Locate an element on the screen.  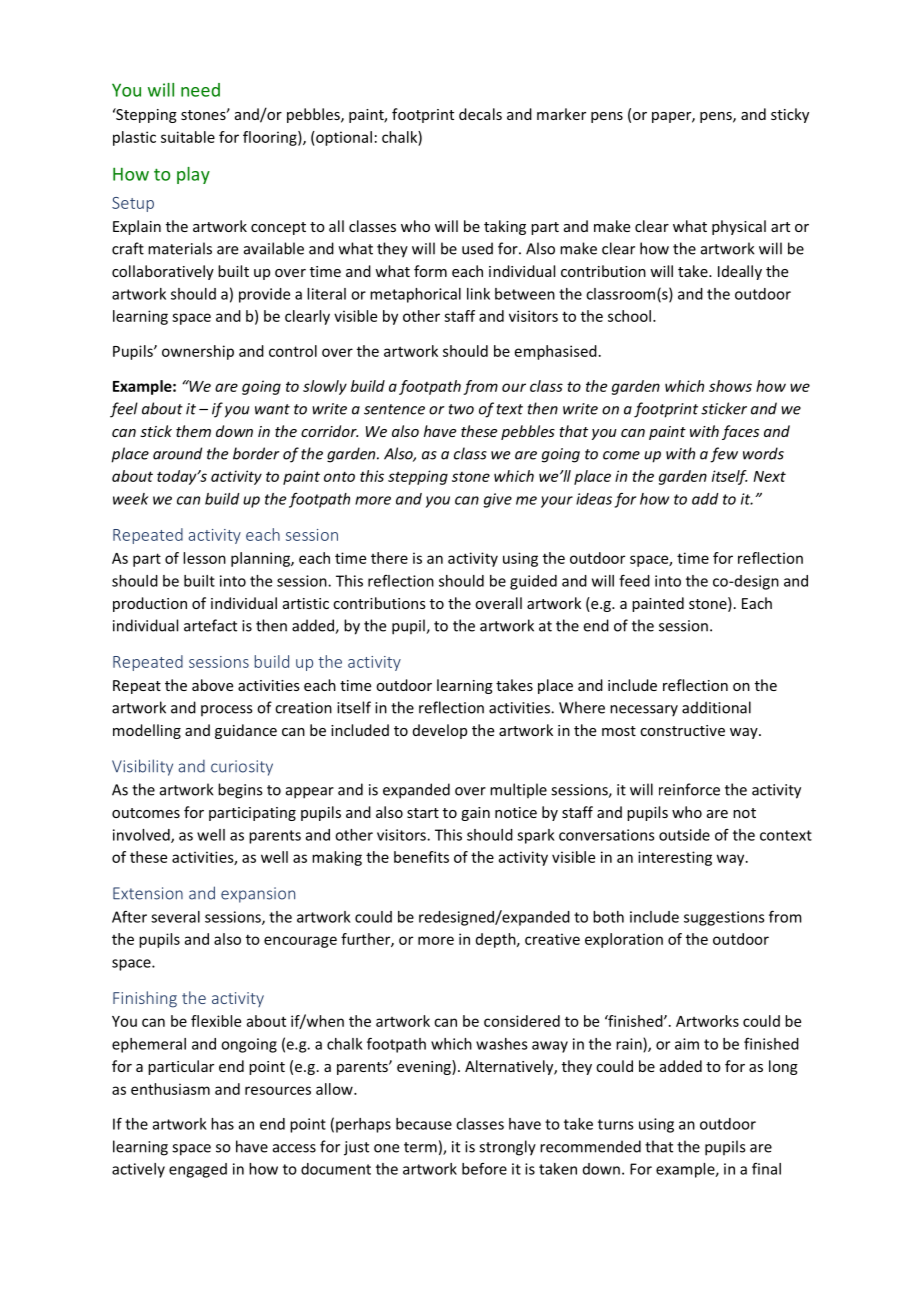
decals is located at coordinates (480, 114).
